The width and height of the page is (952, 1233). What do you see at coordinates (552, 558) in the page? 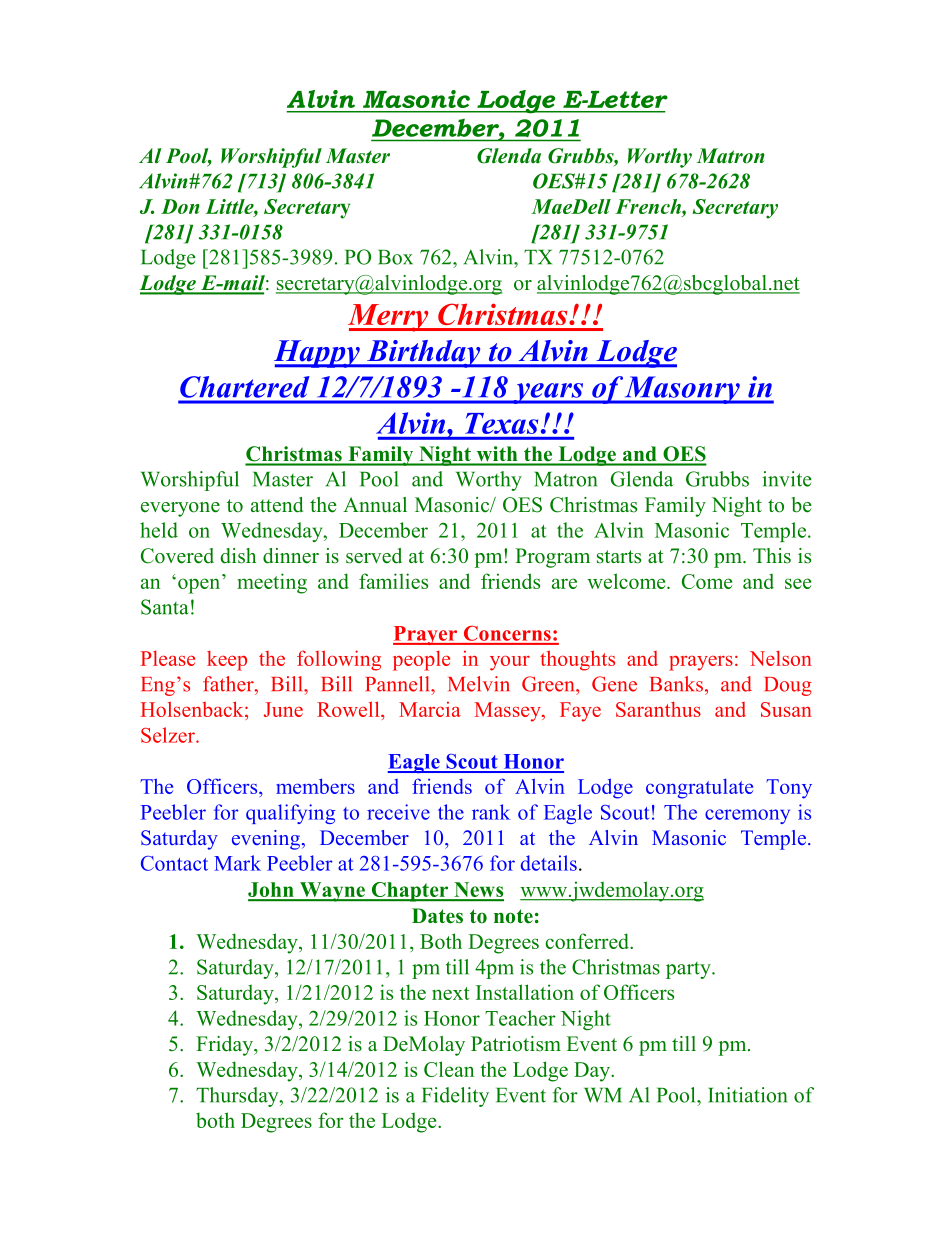
I see `Program` at bounding box center [552, 558].
